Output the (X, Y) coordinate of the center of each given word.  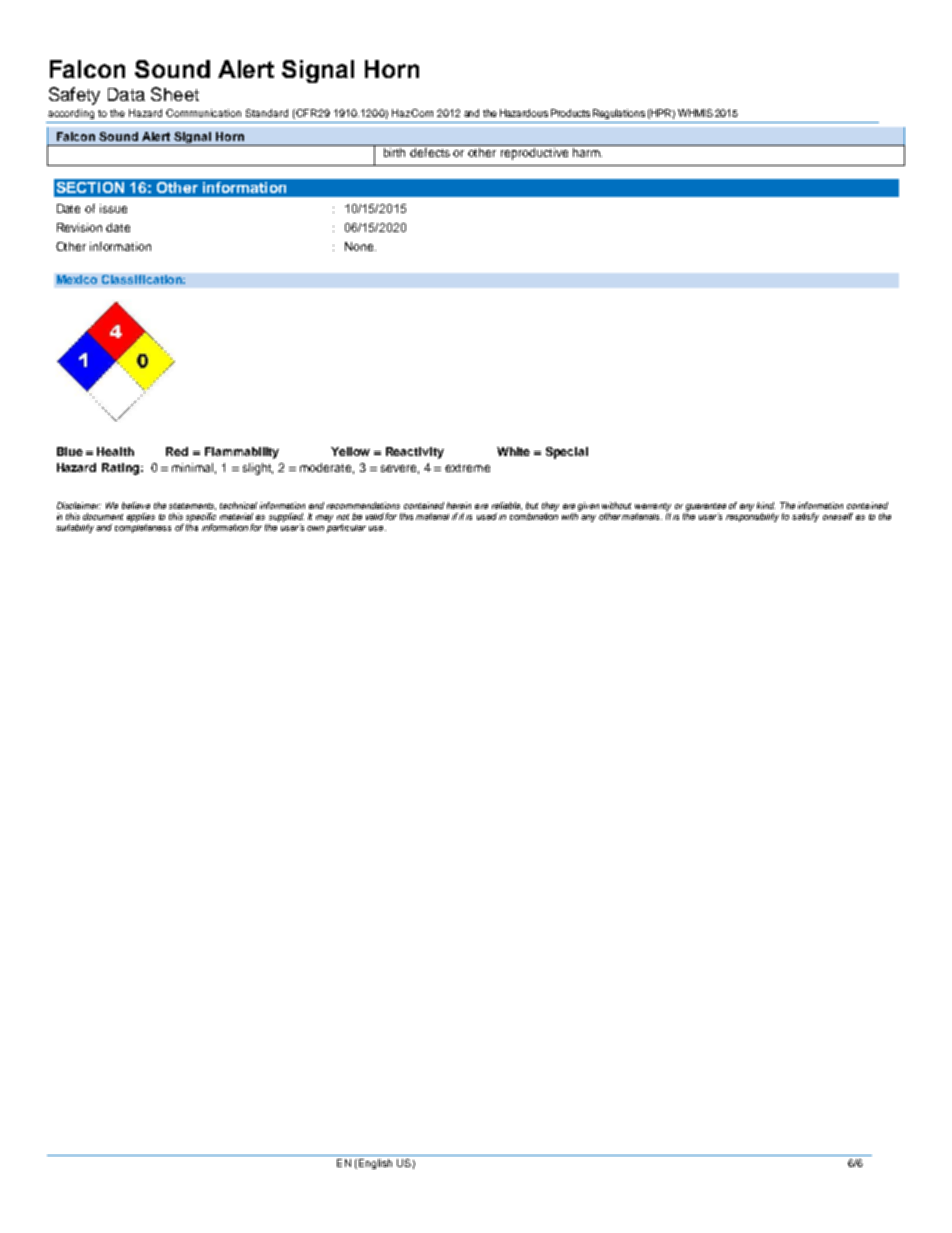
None (360, 246)
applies (141, 517)
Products (570, 113)
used (487, 516)
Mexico (77, 279)
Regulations (619, 114)
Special (567, 453)
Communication (203, 113)
